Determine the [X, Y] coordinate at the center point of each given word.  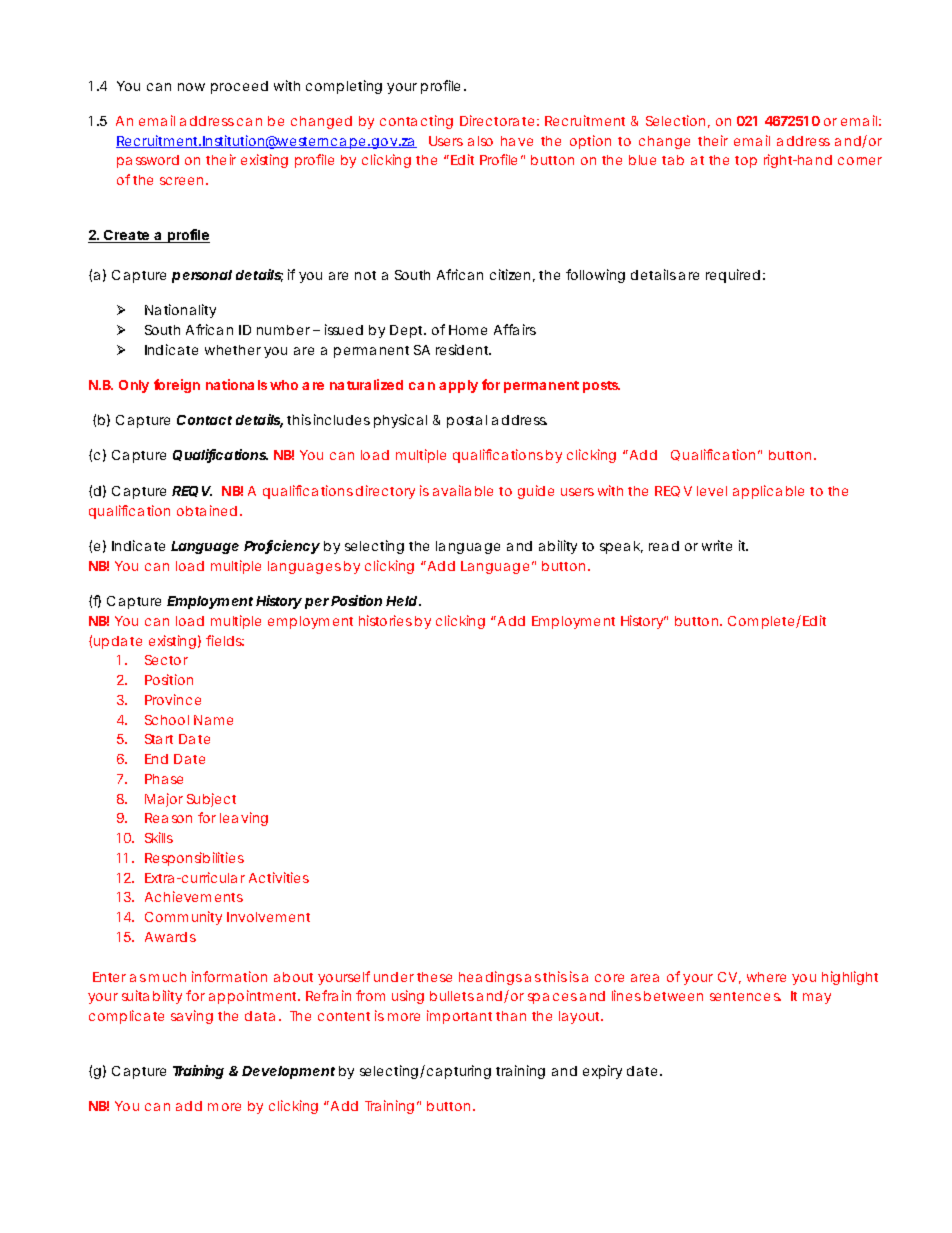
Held [401, 601]
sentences [745, 996]
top [746, 162]
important [459, 1017]
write [717, 545]
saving [192, 1017]
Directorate [497, 120]
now [191, 87]
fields [225, 640]
